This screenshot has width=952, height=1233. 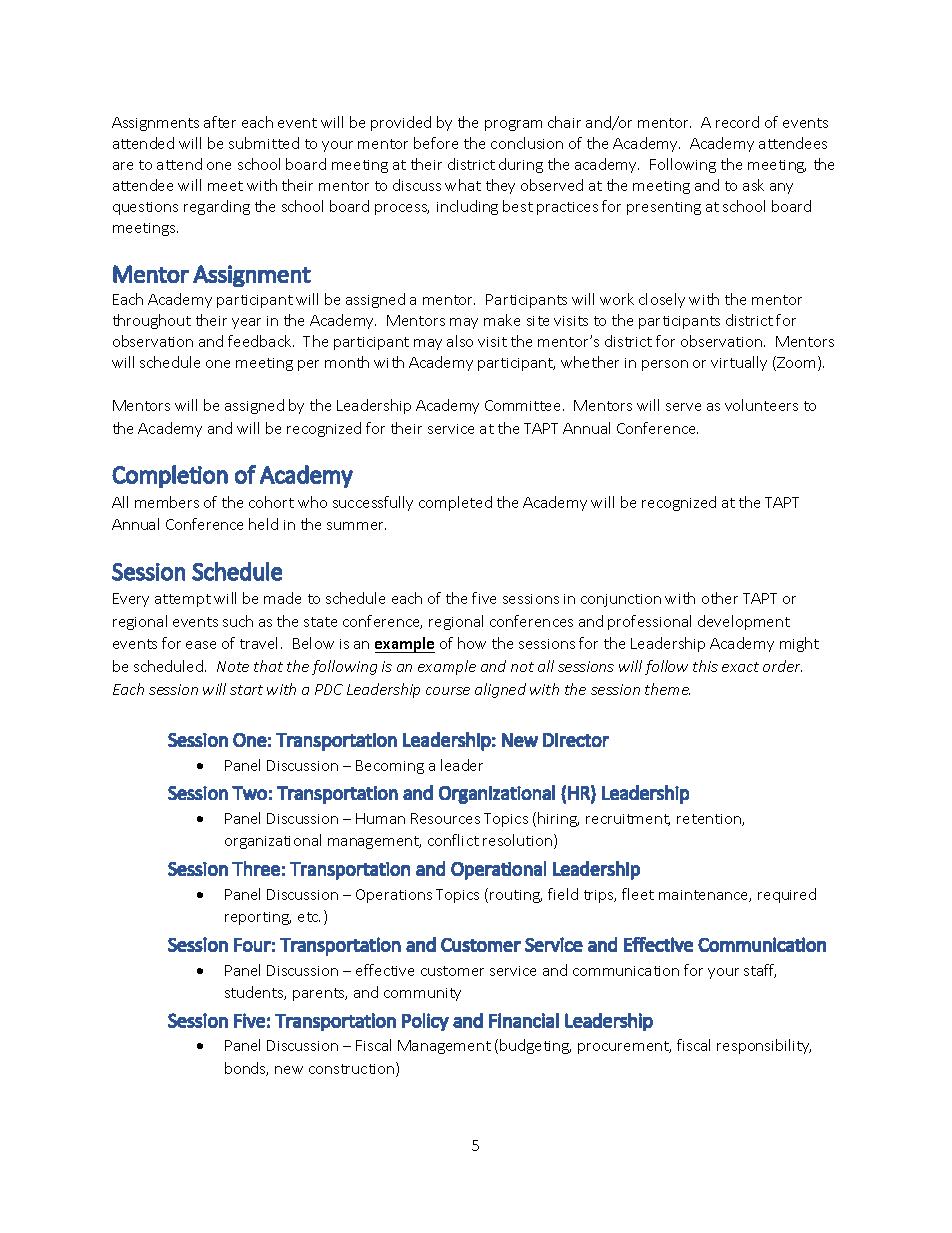 I want to click on after, so click(x=220, y=122).
